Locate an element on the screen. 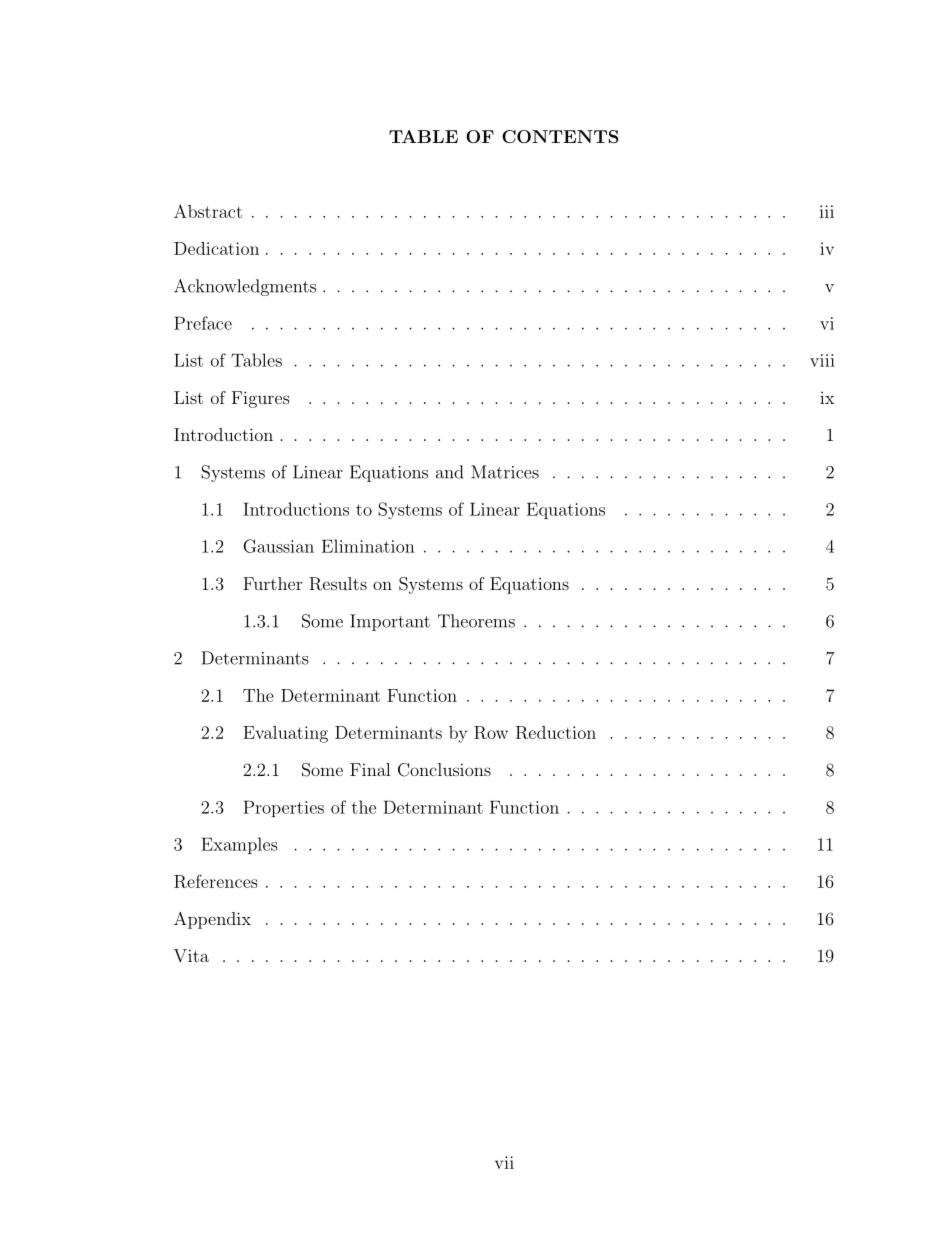  Appendix is located at coordinates (212, 920).
